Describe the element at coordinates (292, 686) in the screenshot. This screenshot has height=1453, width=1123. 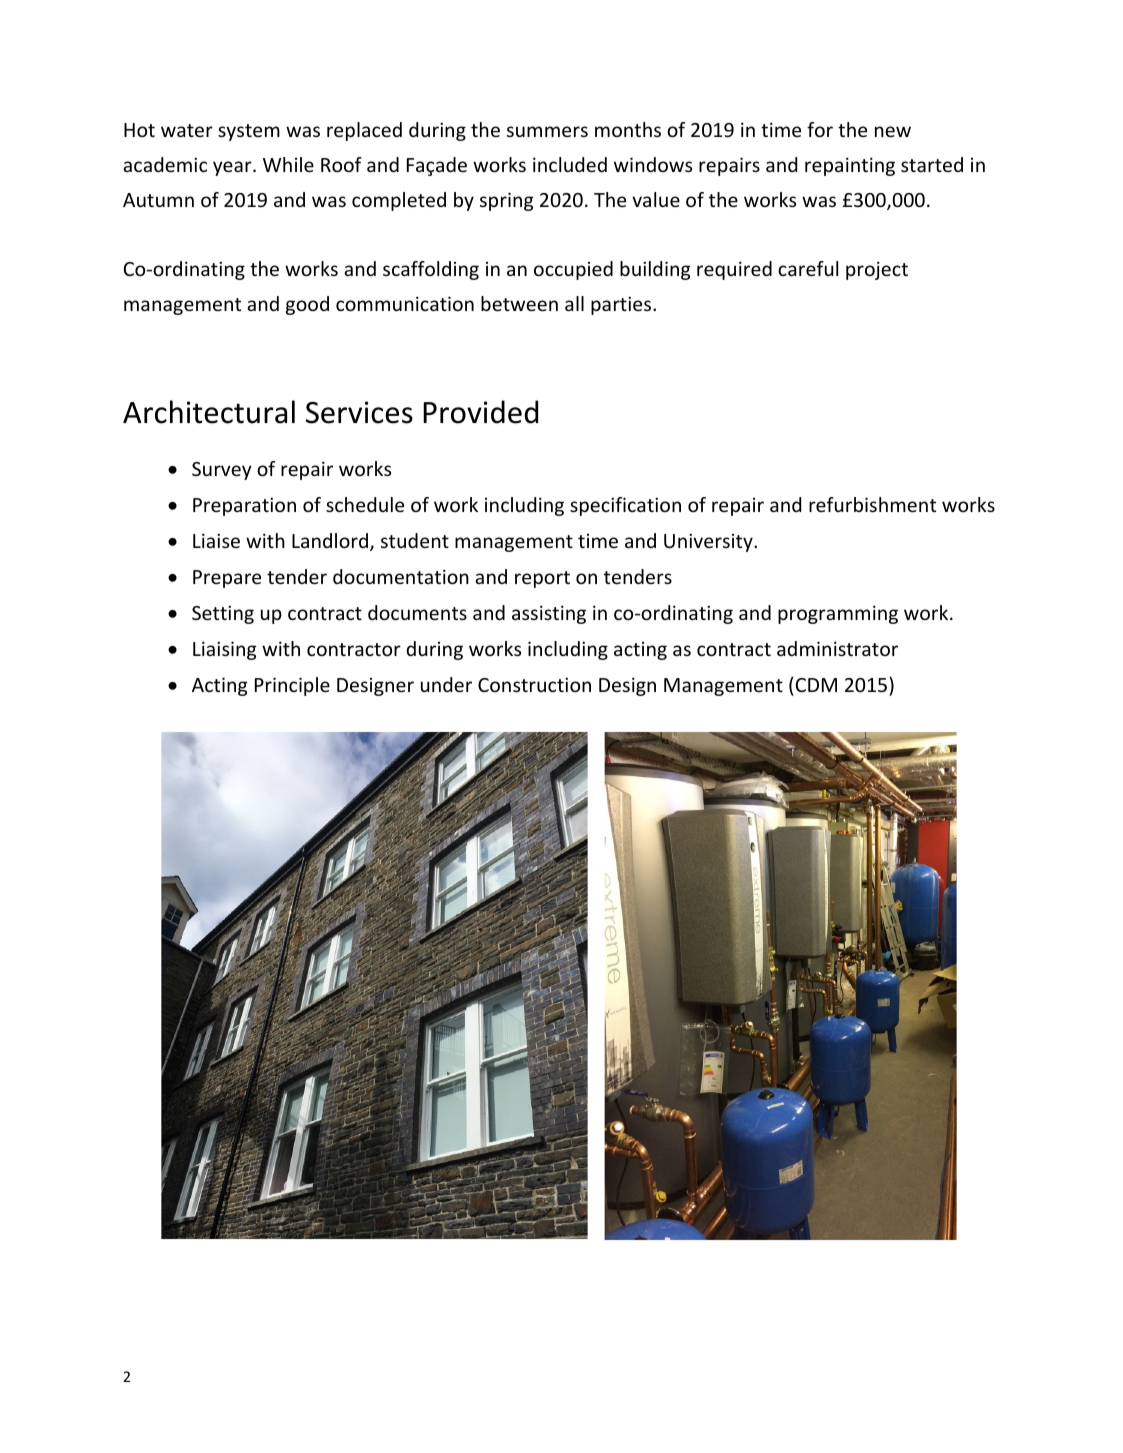
I see `Principle` at that location.
